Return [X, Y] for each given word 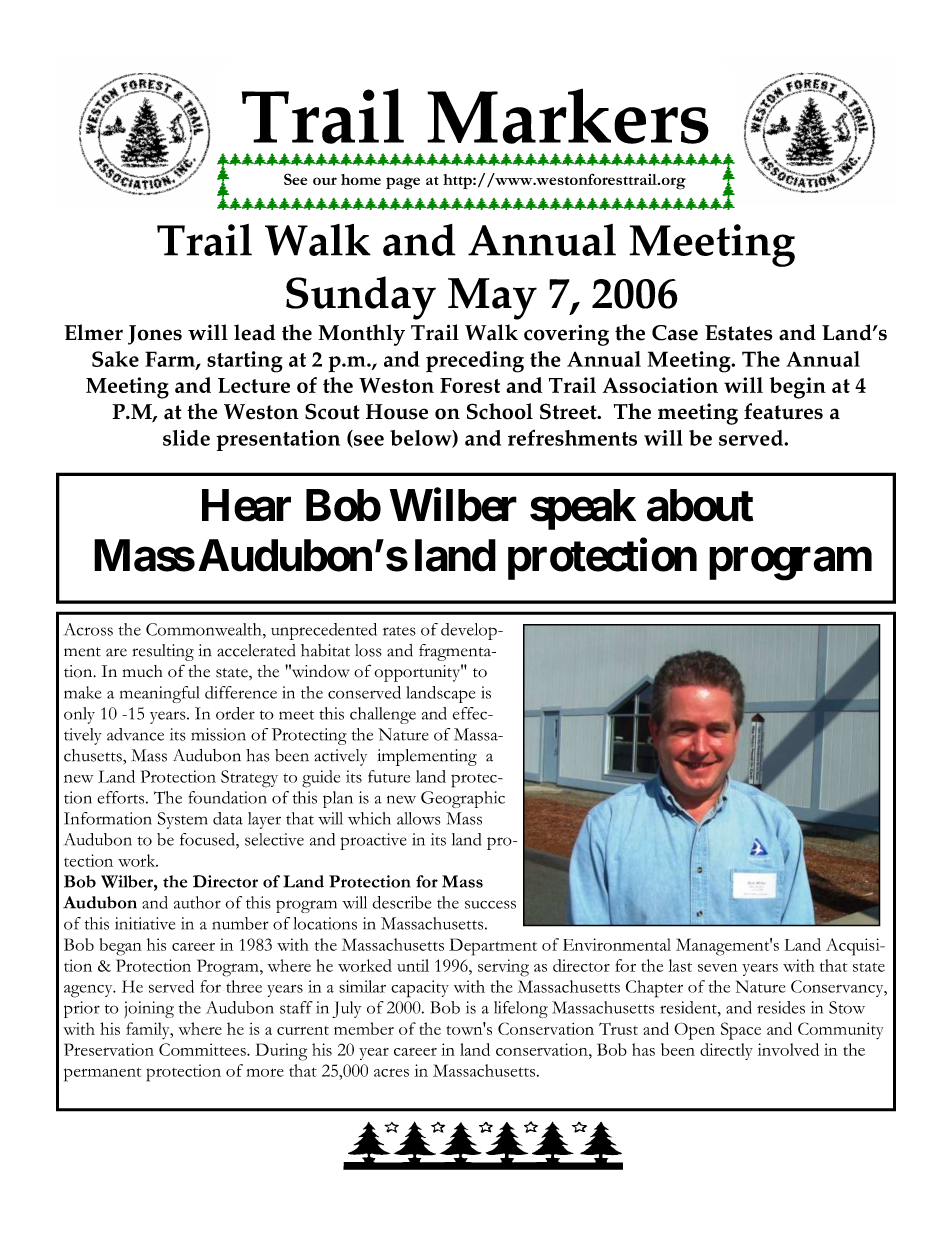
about [700, 505]
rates [399, 631]
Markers [568, 116]
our [325, 181]
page [403, 183]
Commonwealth [205, 629]
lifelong [521, 1009]
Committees [203, 1049]
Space [741, 1031]
